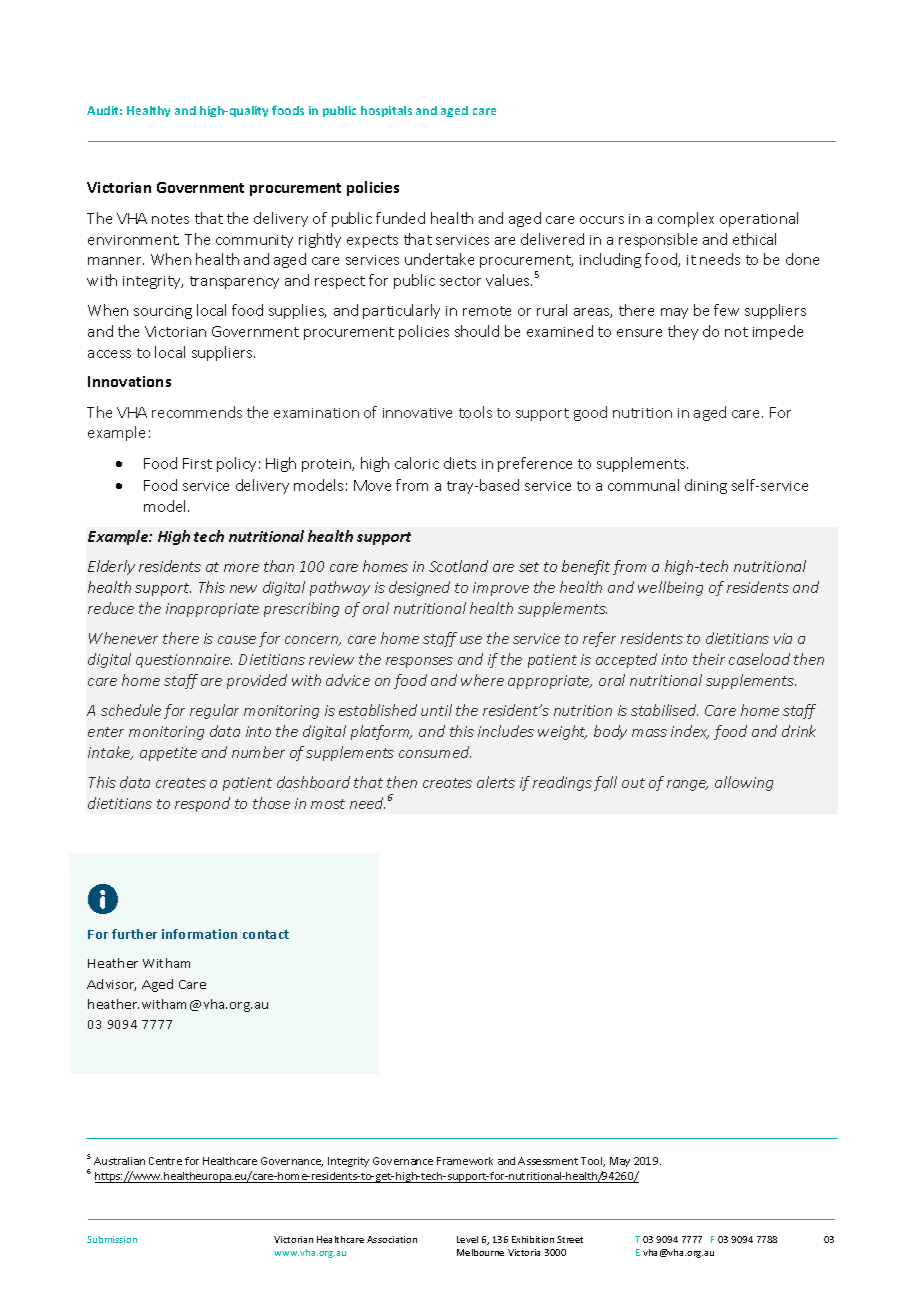  Describe the element at coordinates (460, 463) in the screenshot. I see `diets` at that location.
